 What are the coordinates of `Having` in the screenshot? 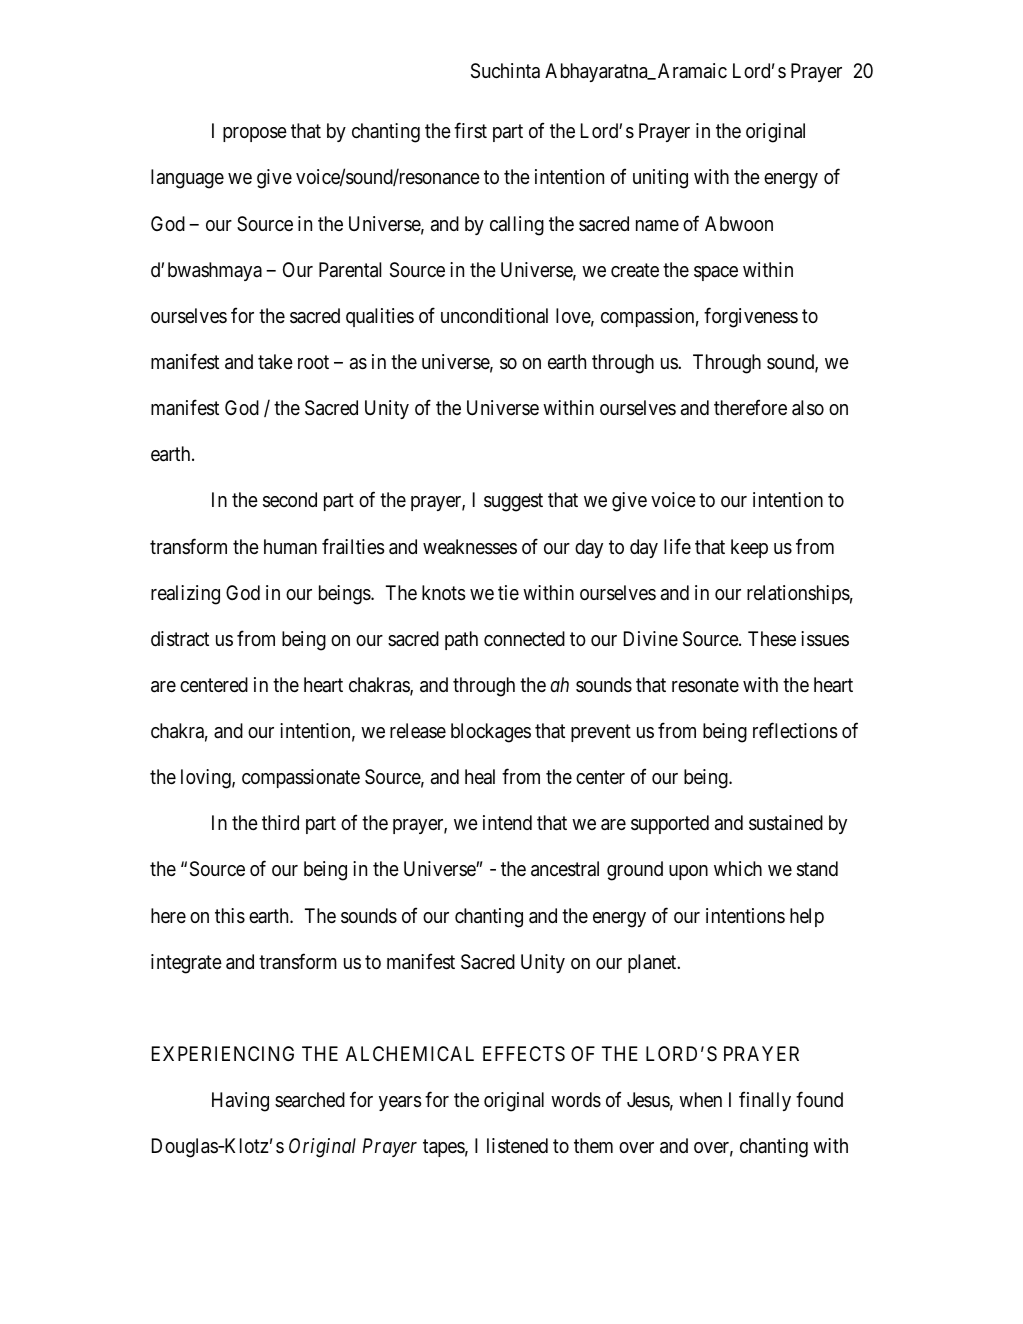 It's located at (240, 1102).
